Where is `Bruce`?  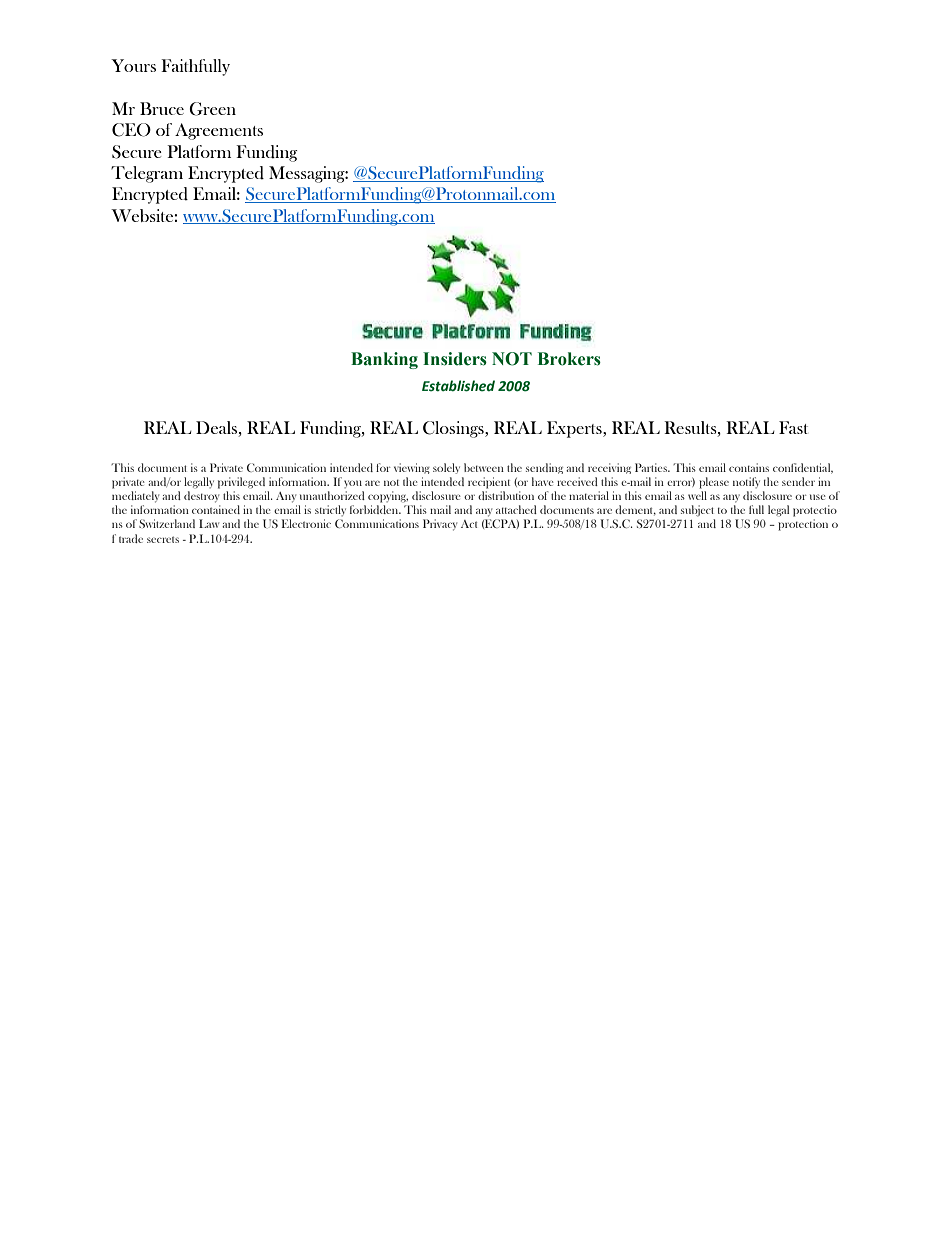 Bruce is located at coordinates (162, 108).
